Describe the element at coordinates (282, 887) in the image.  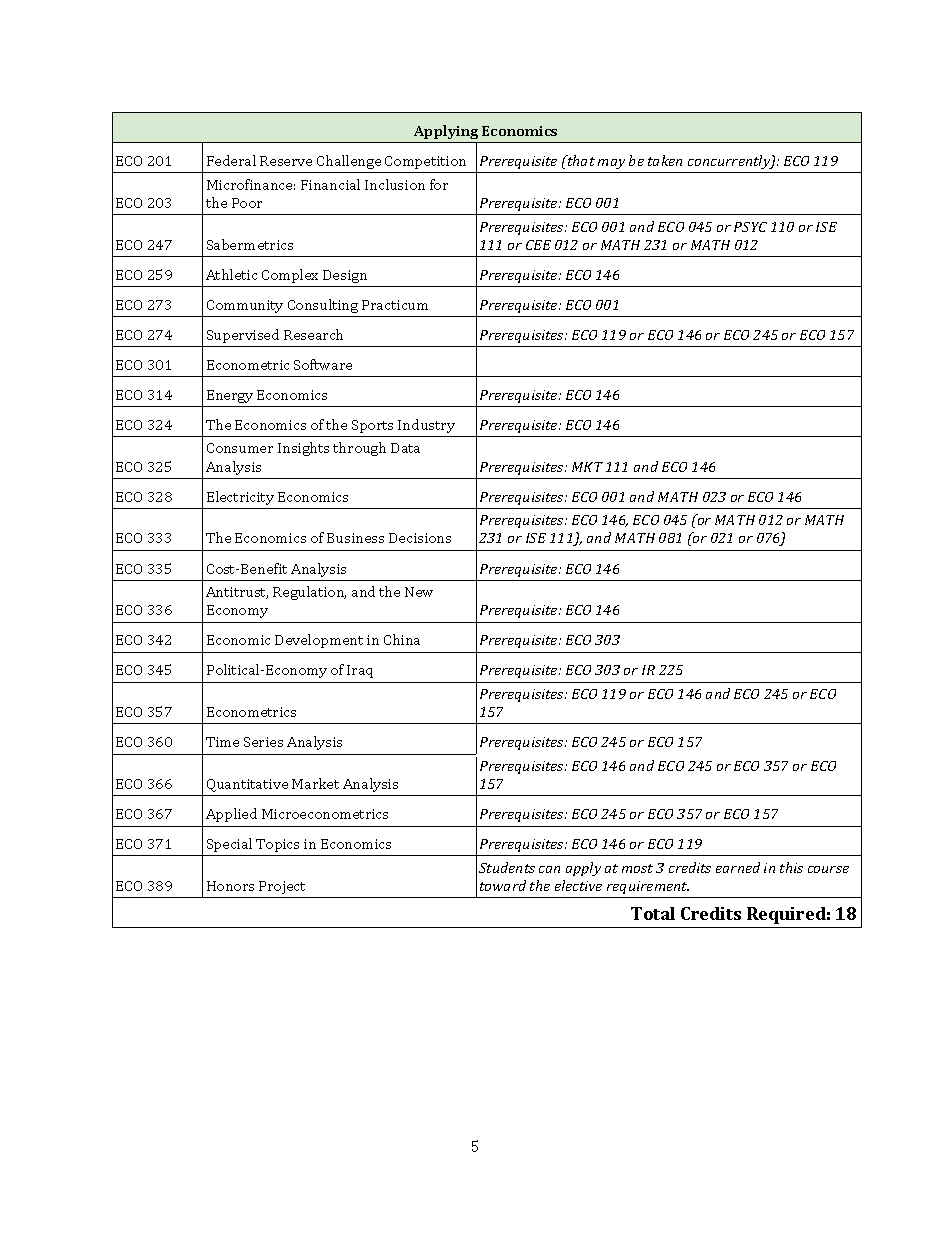
I see `Project` at that location.
